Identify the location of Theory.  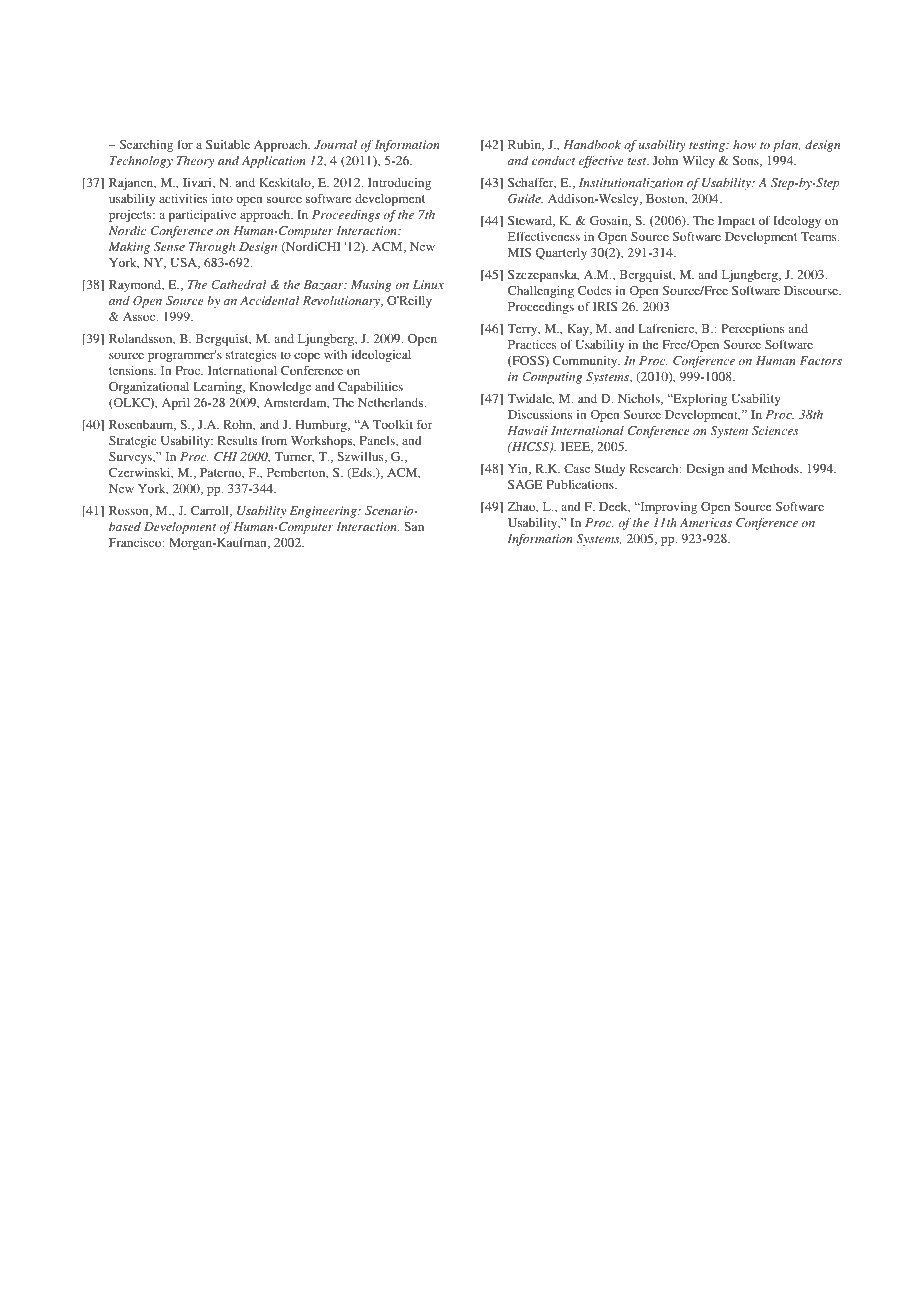
(195, 162).
